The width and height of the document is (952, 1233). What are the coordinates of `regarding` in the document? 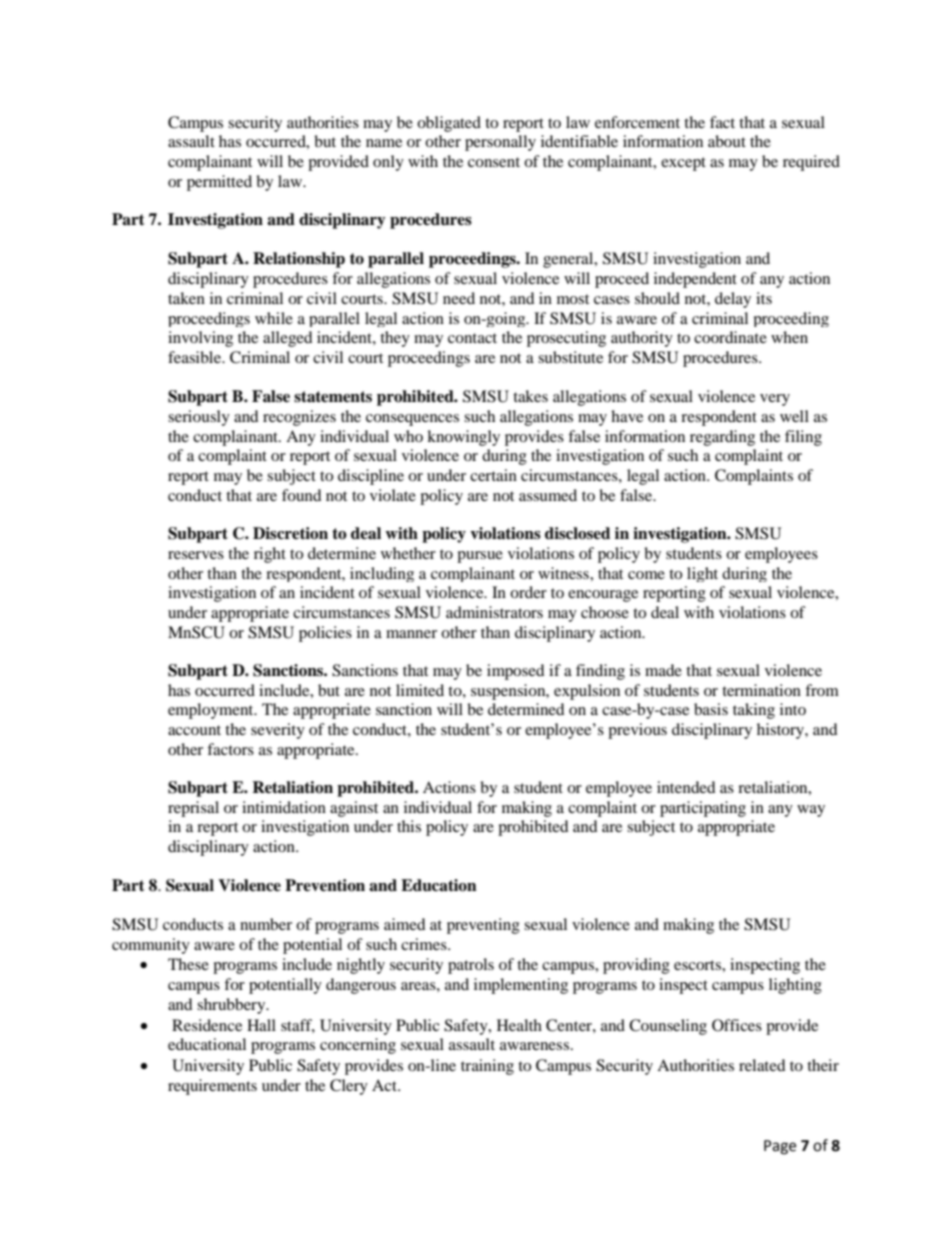 It's located at (722, 438).
